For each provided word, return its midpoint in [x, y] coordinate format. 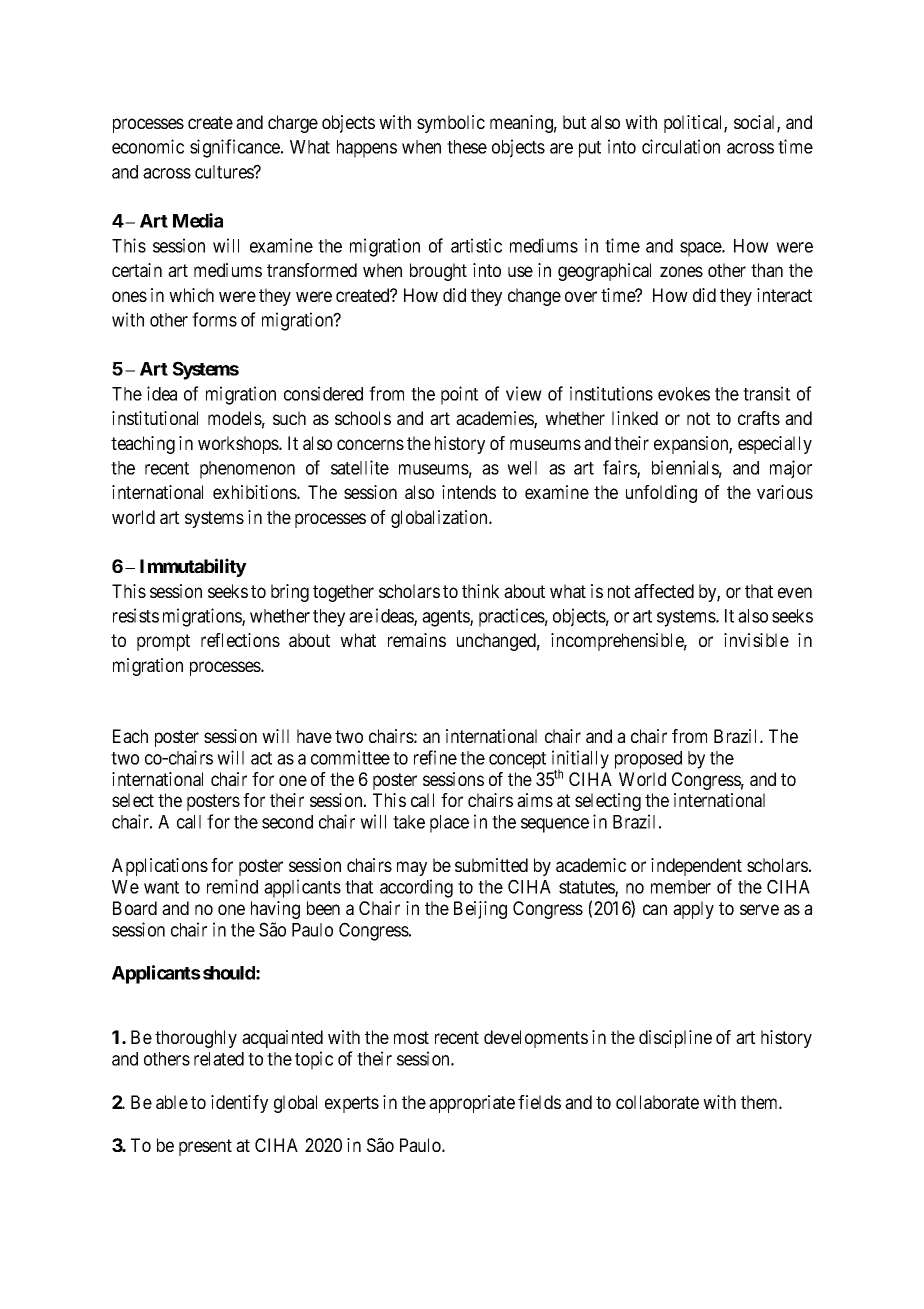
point [459, 395]
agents [446, 618]
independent [696, 867]
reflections [240, 640]
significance [236, 148]
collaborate [657, 1102]
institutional [155, 418]
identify [239, 1104]
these [467, 147]
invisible [756, 640]
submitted [491, 865]
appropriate [472, 1104]
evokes [684, 394]
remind [232, 886]
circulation [681, 146]
